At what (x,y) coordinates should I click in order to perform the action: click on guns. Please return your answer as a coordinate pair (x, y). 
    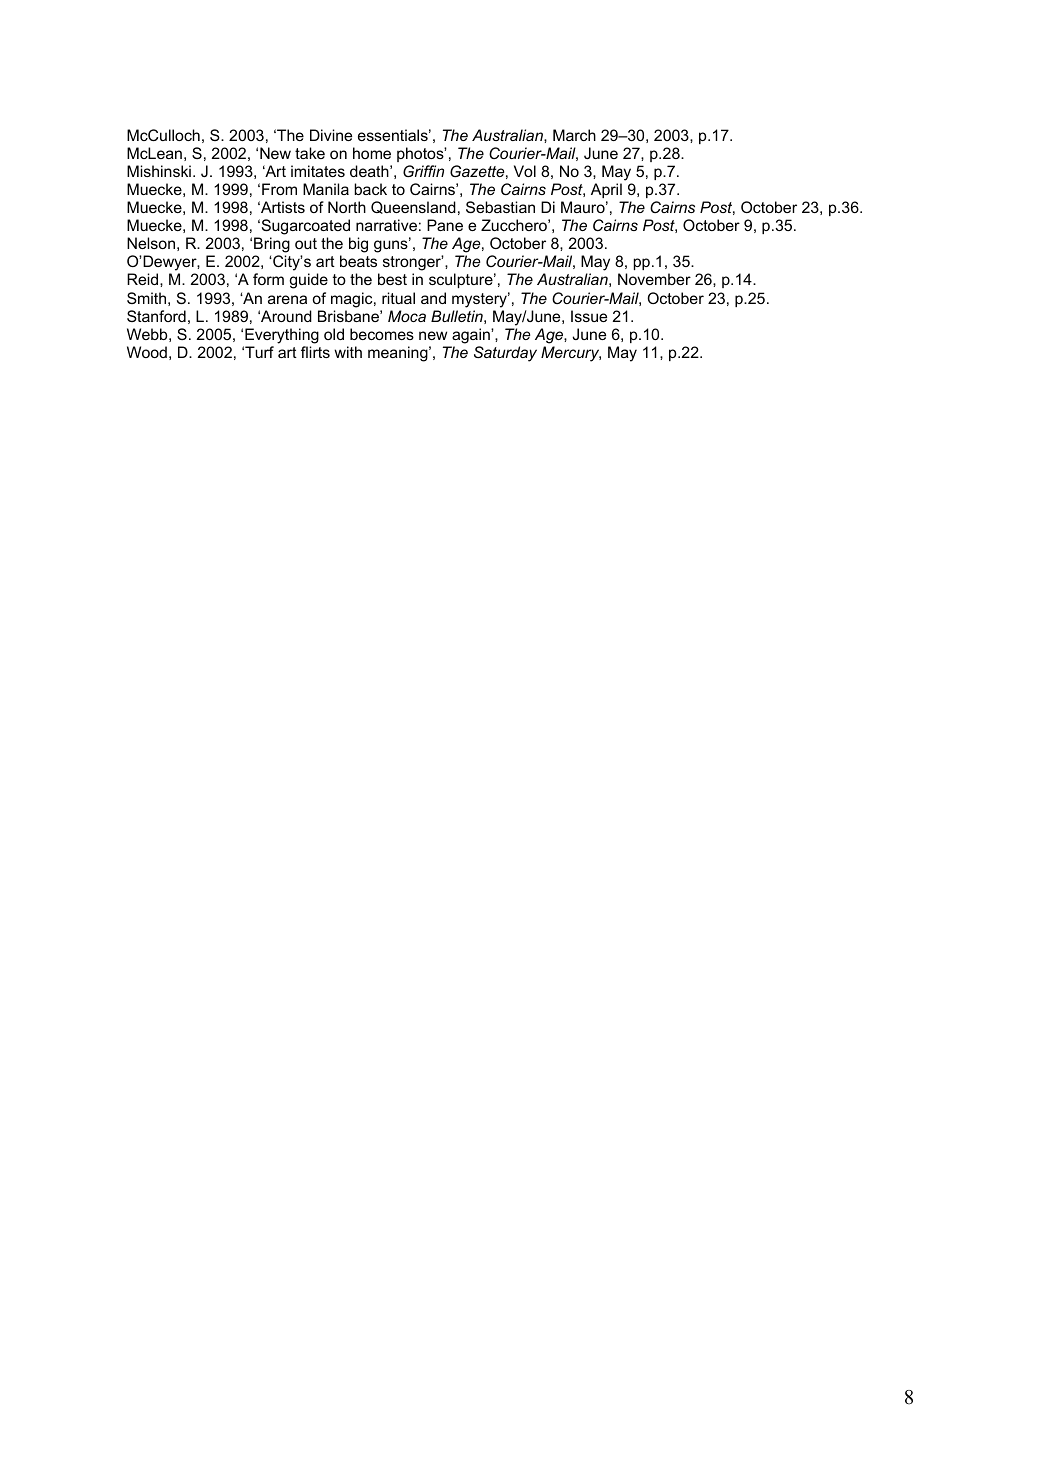
    Looking at the image, I should click on (392, 246).
